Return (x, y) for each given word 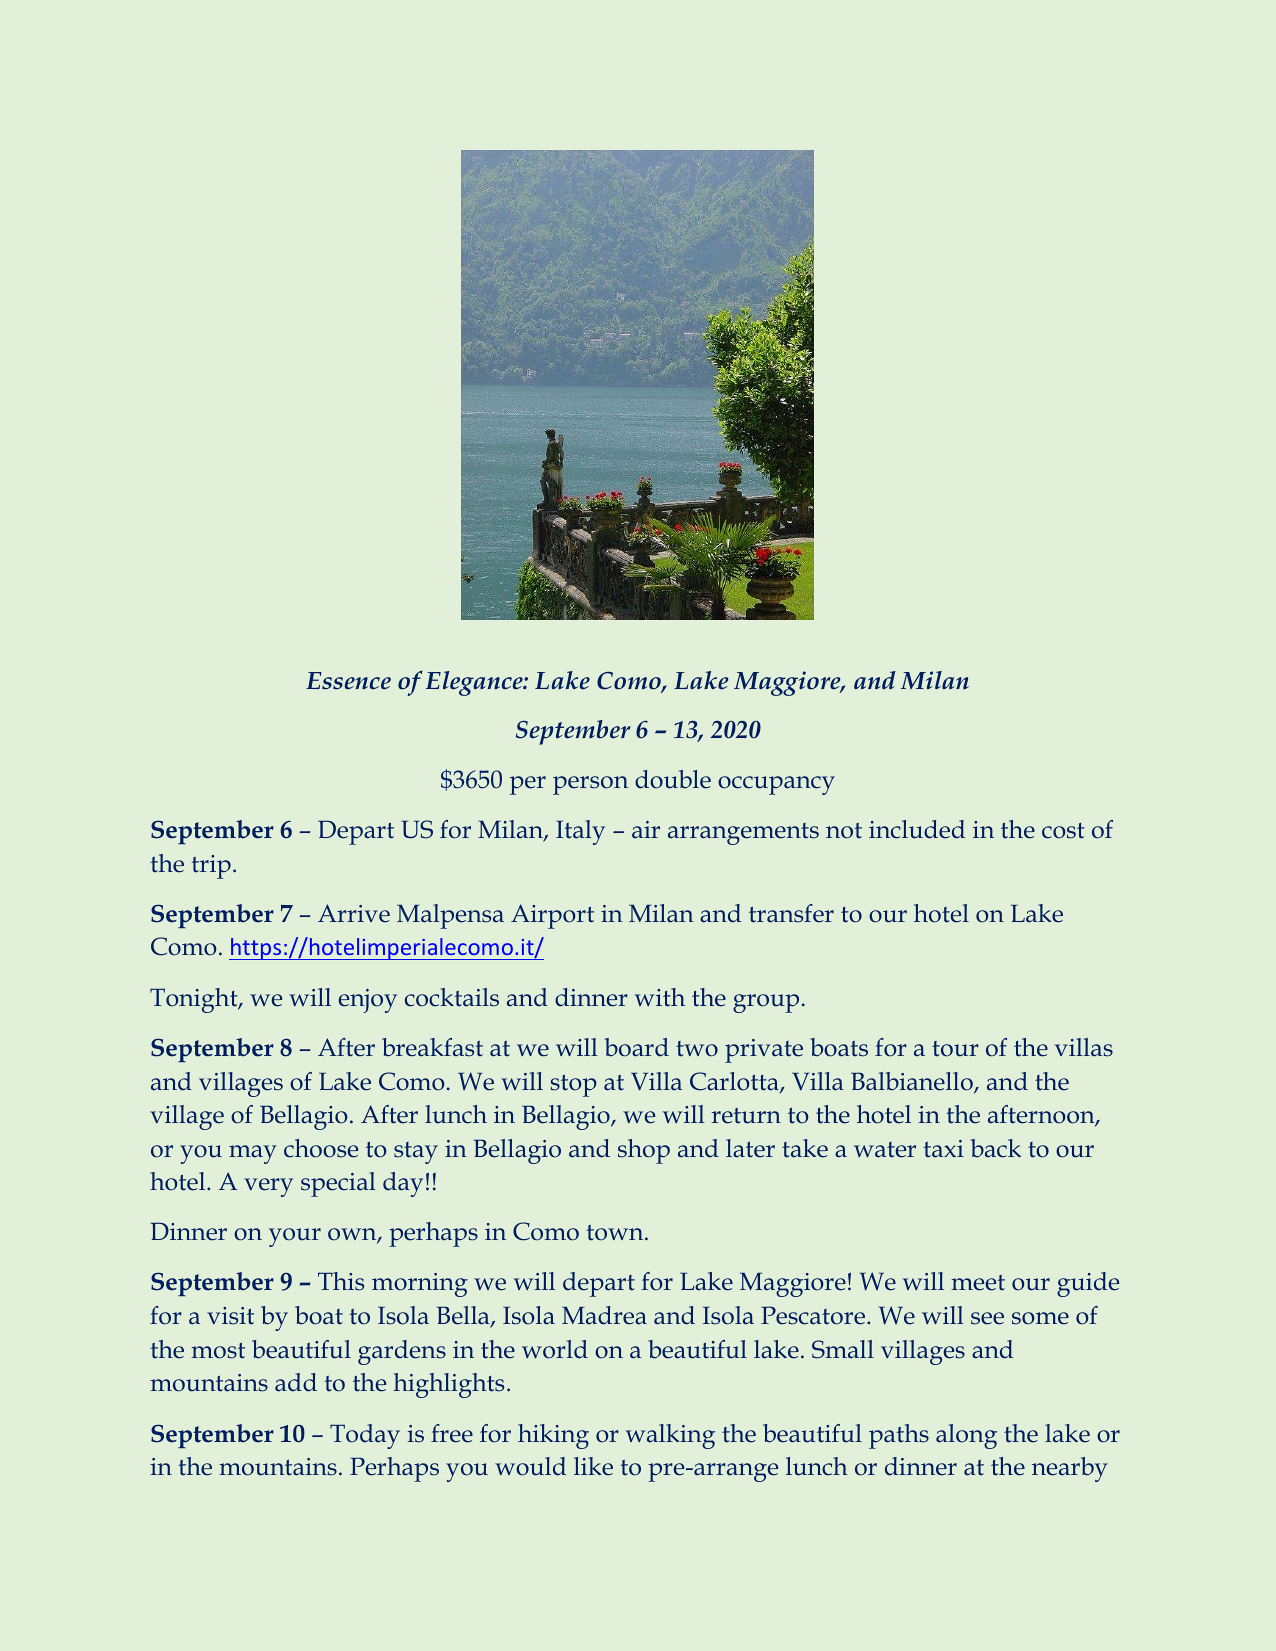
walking (670, 1436)
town (616, 1233)
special (338, 1184)
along (966, 1436)
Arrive (354, 913)
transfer (791, 913)
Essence (348, 681)
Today (365, 1436)
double (673, 779)
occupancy (776, 785)
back (996, 1148)
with (660, 997)
